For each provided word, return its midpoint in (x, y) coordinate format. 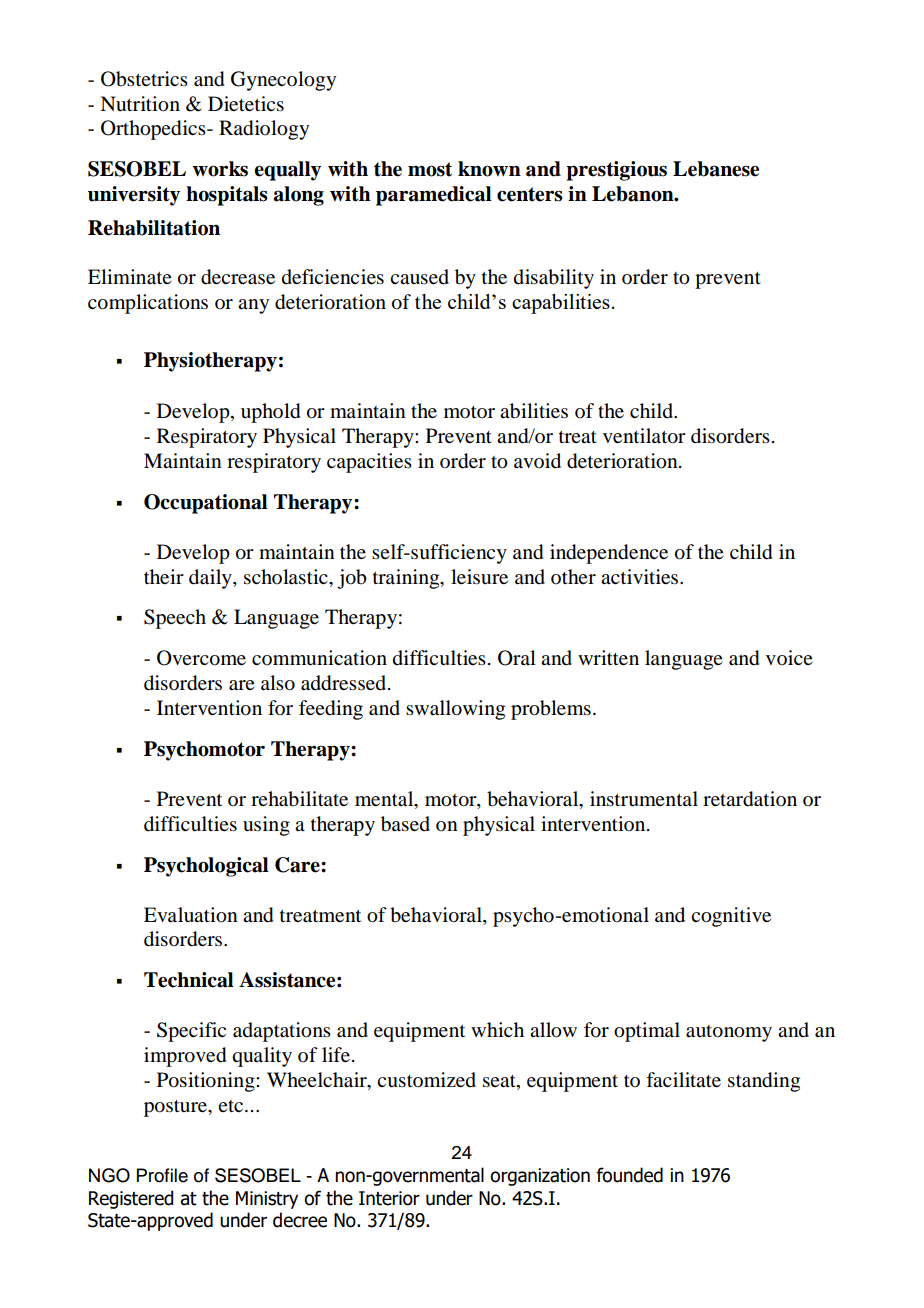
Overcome (201, 658)
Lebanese (716, 169)
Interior (389, 1198)
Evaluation (191, 915)
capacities (369, 463)
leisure (479, 577)
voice (789, 657)
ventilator (644, 436)
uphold (270, 413)
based (405, 824)
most (430, 169)
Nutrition (140, 104)
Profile (162, 1175)
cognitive (731, 917)
